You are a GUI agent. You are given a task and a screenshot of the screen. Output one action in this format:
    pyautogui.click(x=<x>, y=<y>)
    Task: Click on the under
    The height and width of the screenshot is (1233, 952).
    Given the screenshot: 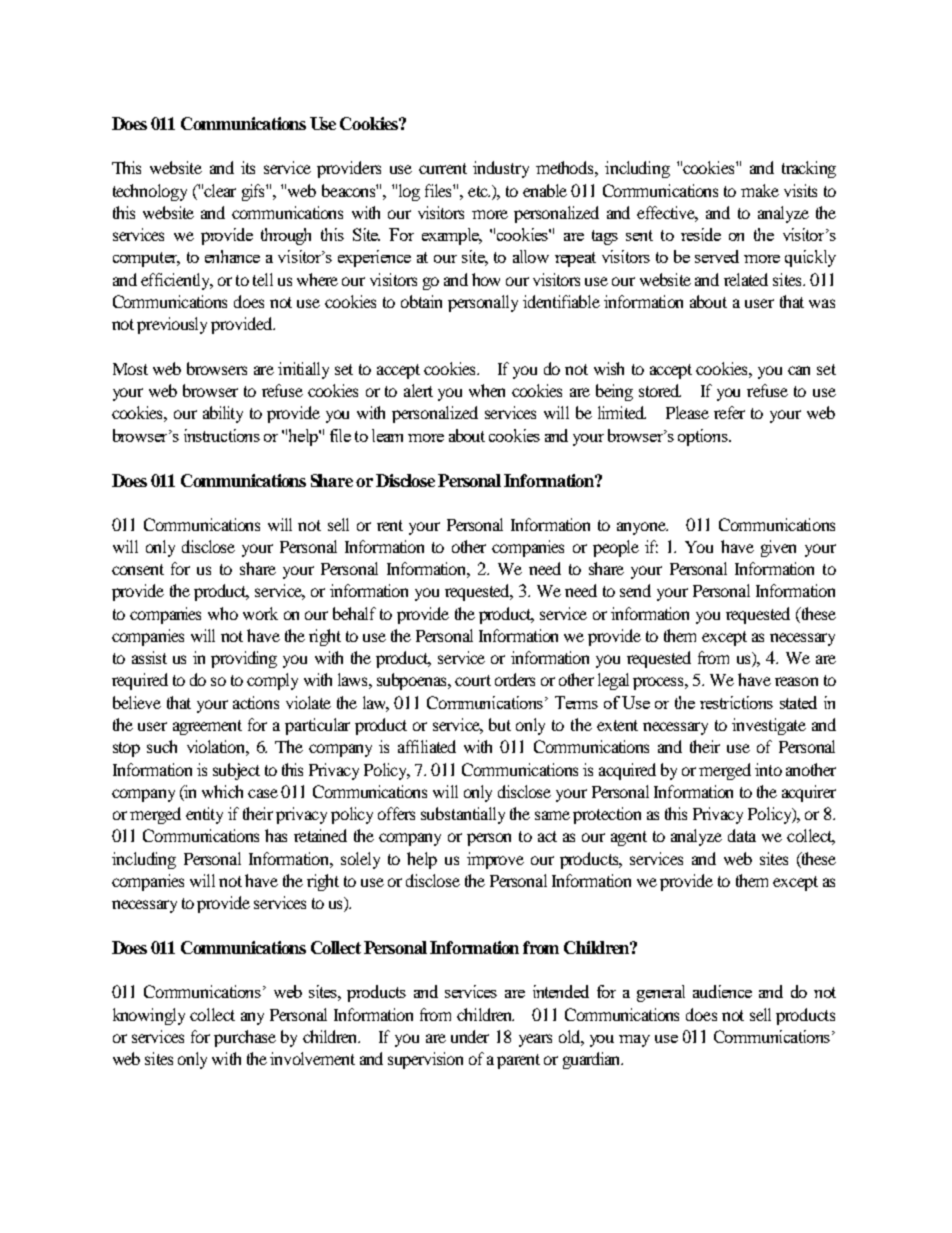 What is the action you would take?
    pyautogui.click(x=470, y=1036)
